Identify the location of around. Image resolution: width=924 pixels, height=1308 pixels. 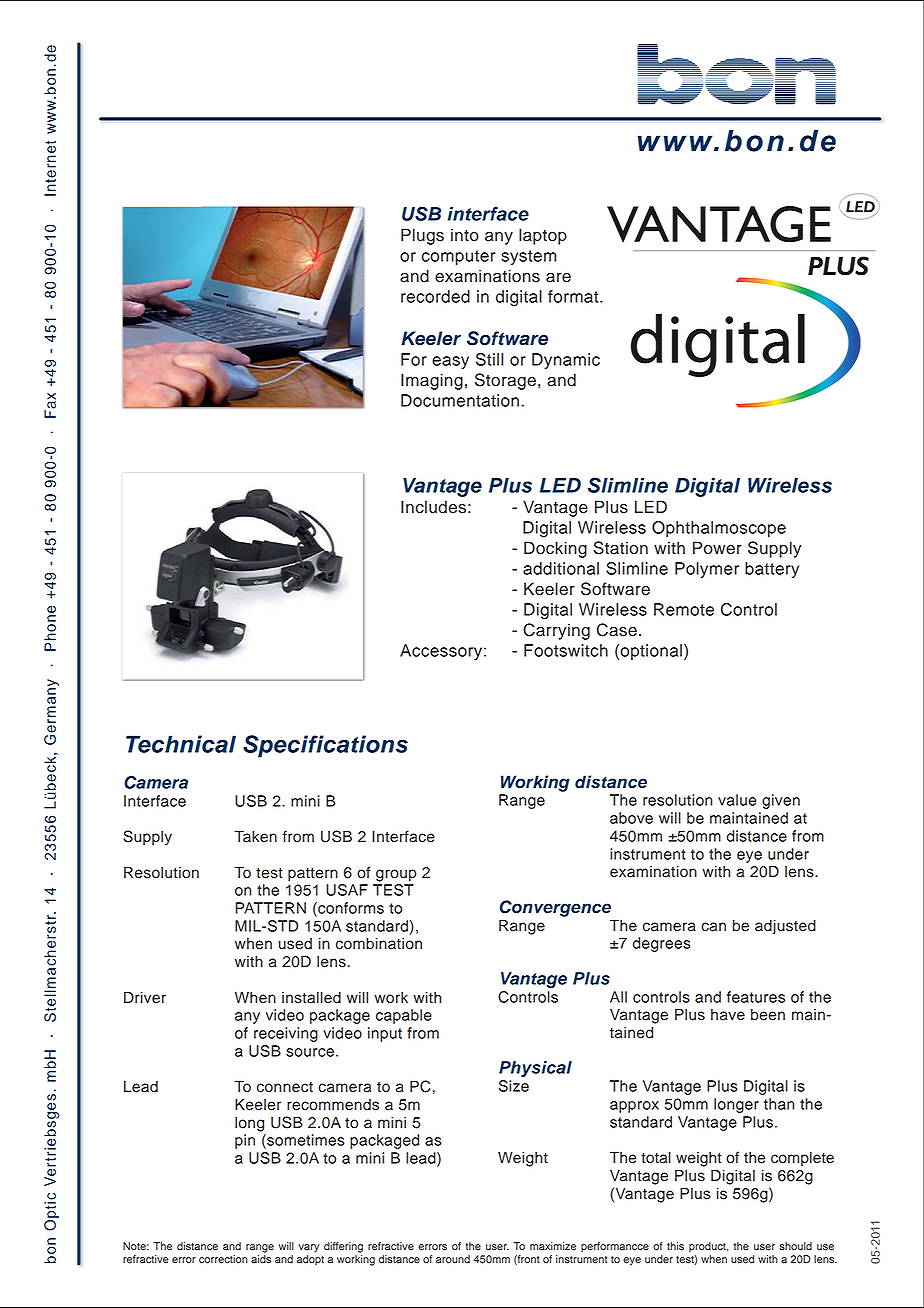
(453, 1259).
